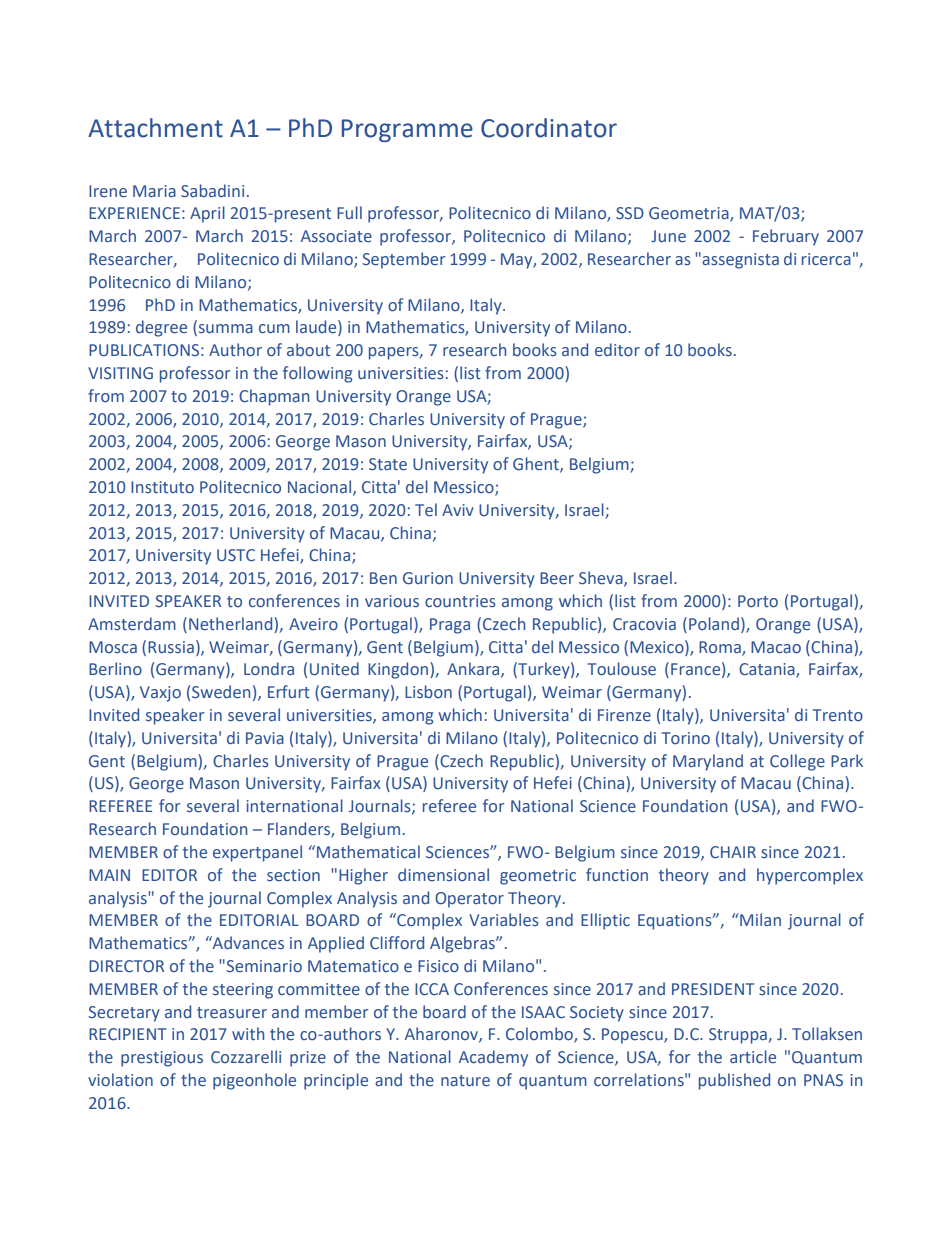  Describe the element at coordinates (162, 487) in the document. I see `Instituto` at that location.
